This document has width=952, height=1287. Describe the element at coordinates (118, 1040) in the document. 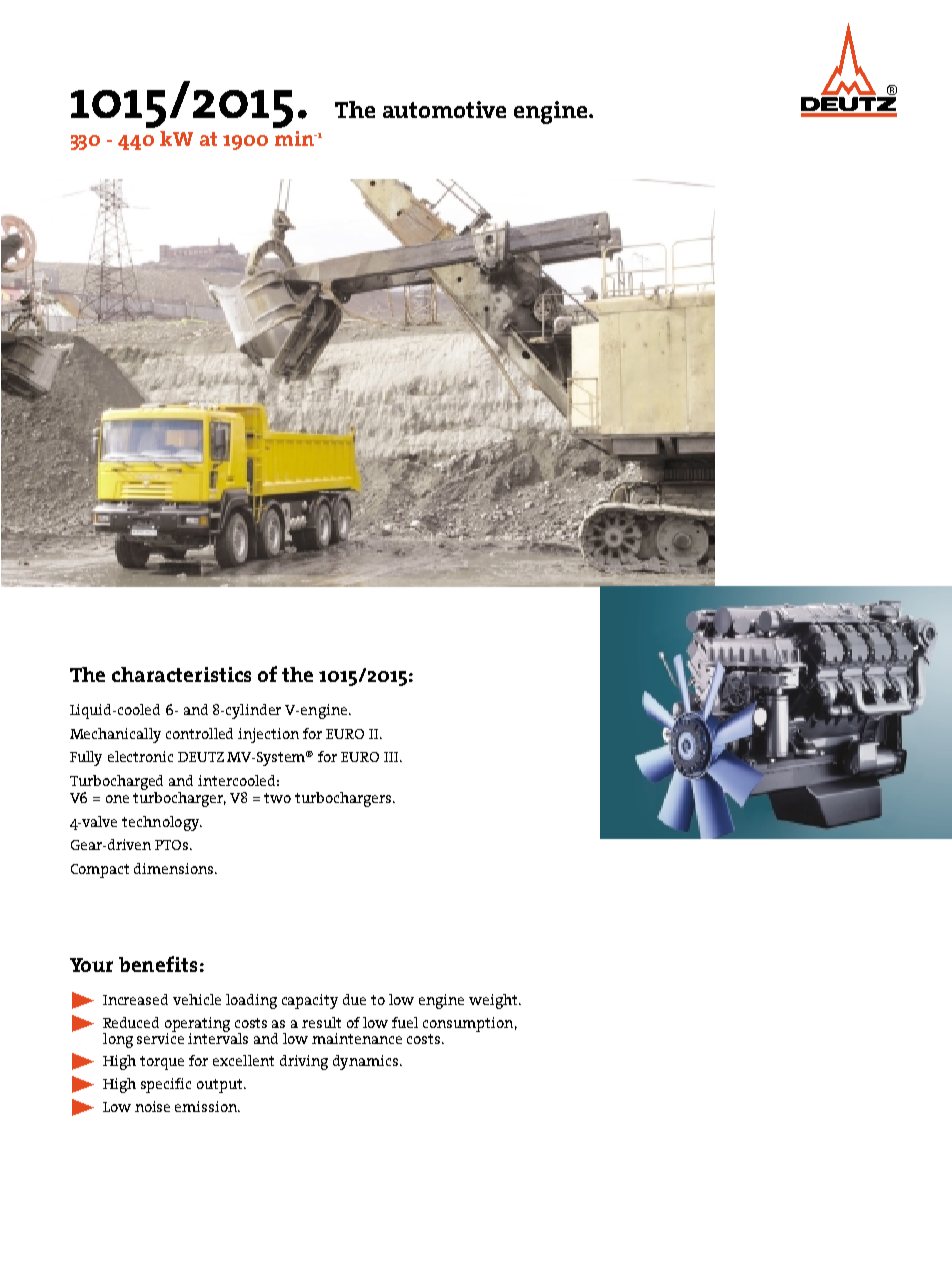

I see `long` at that location.
